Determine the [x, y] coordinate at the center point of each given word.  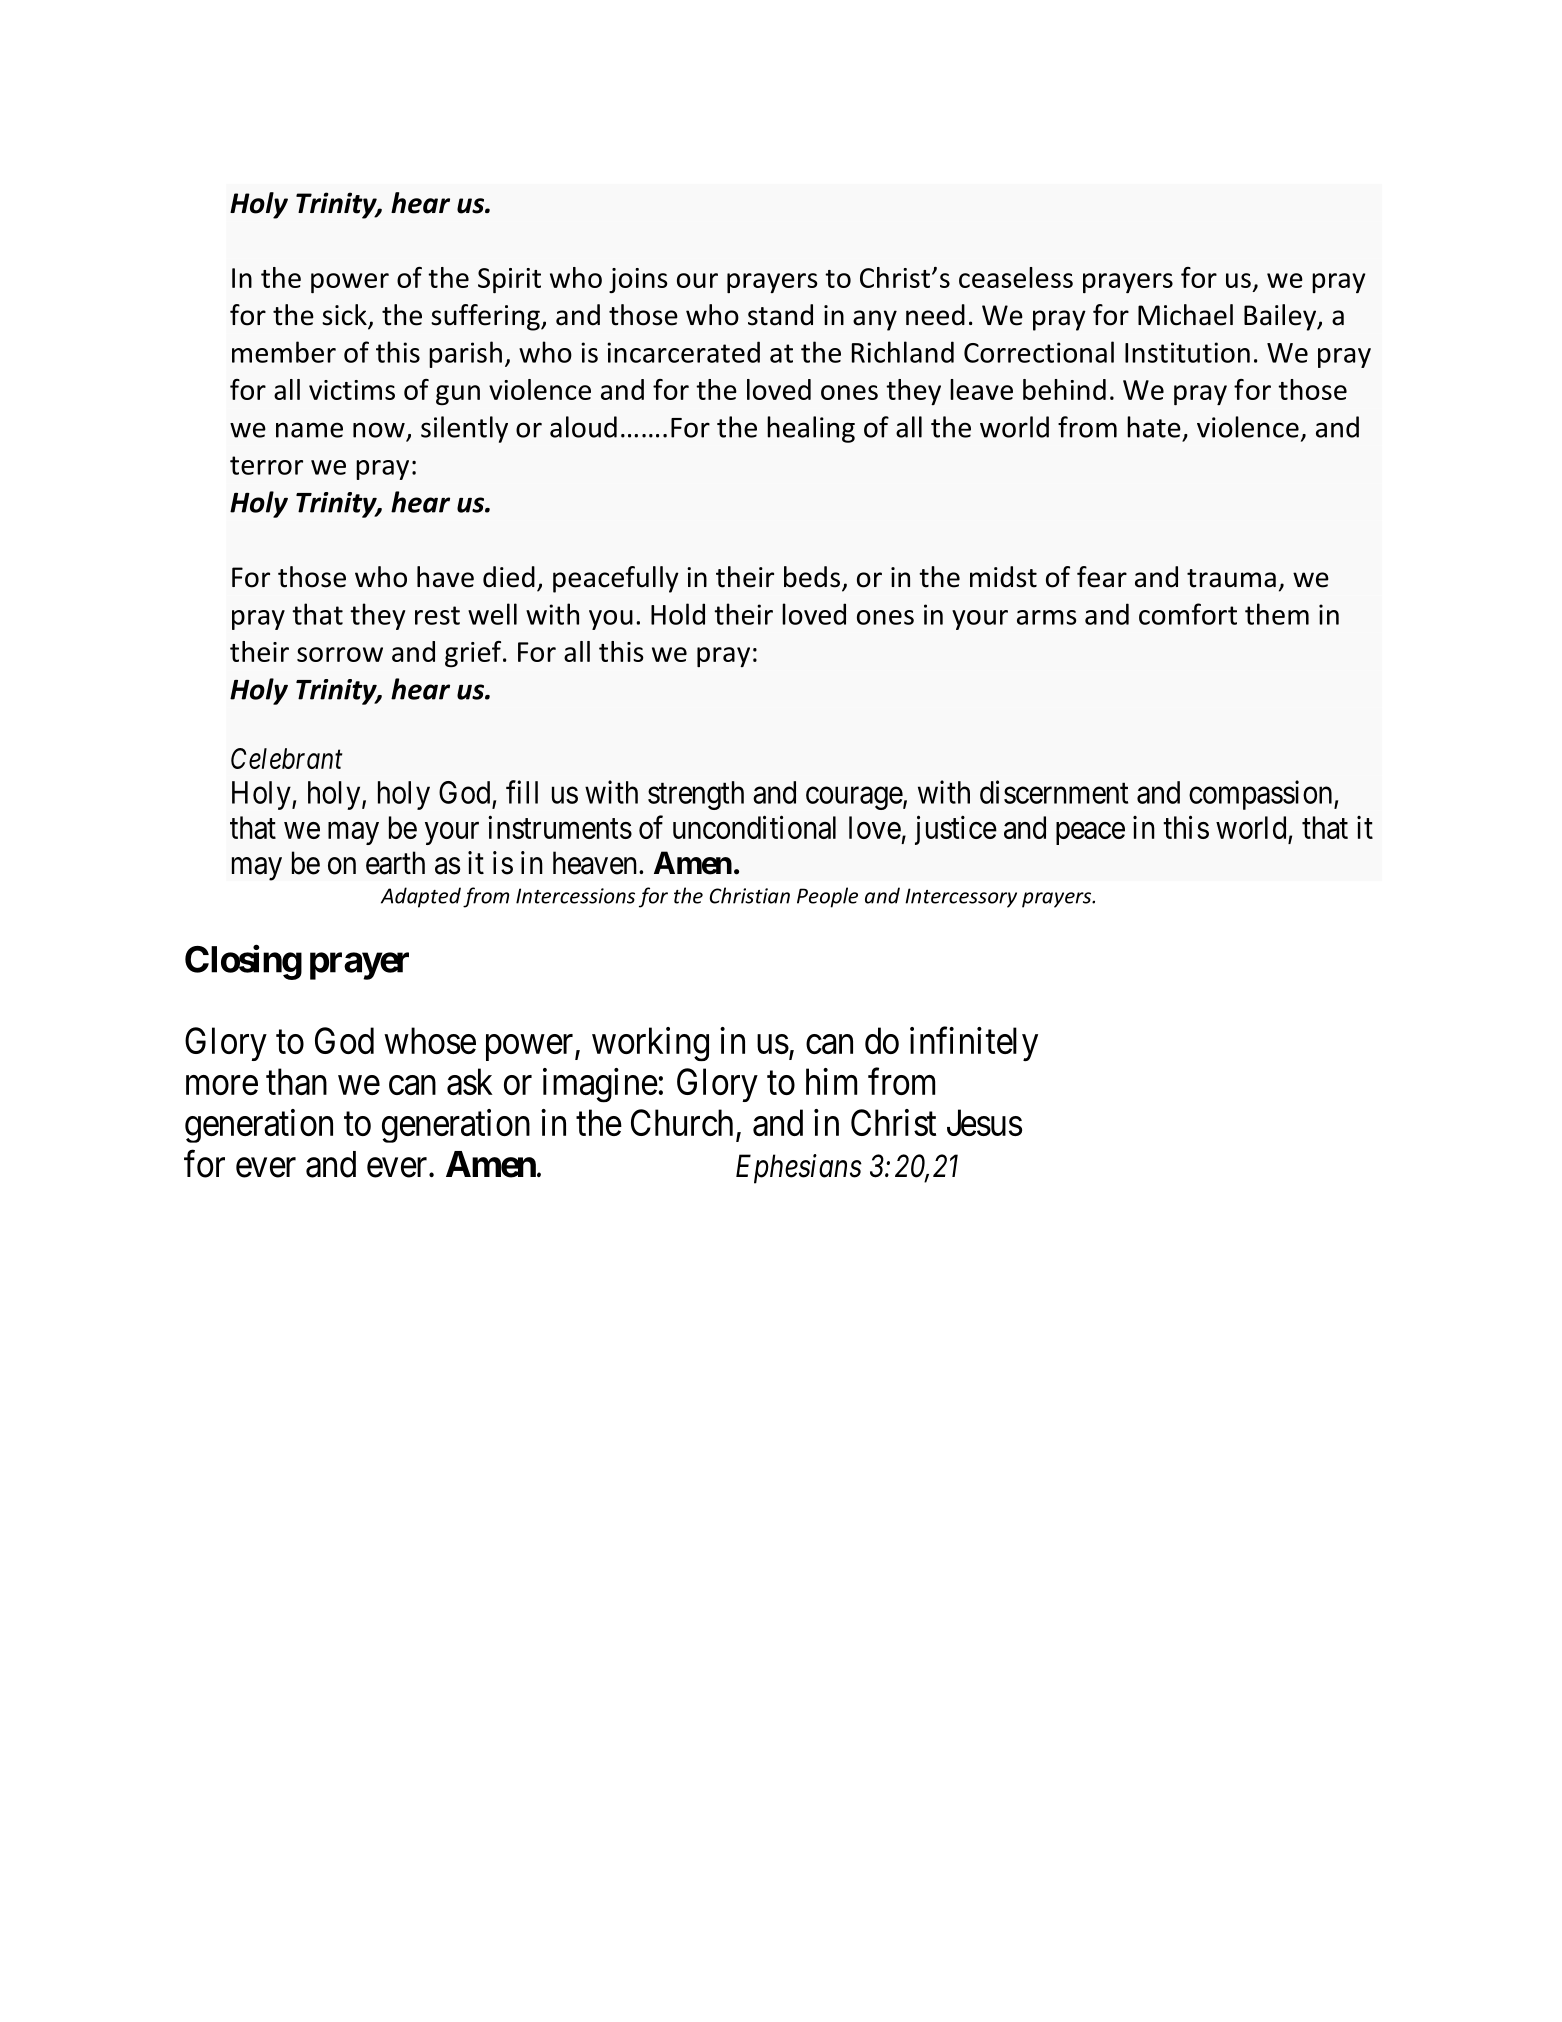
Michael [1185, 315]
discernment [1054, 792]
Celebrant [286, 758]
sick [345, 316]
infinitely [974, 1044]
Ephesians [799, 1169]
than [296, 1081]
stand [780, 315]
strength [696, 795]
